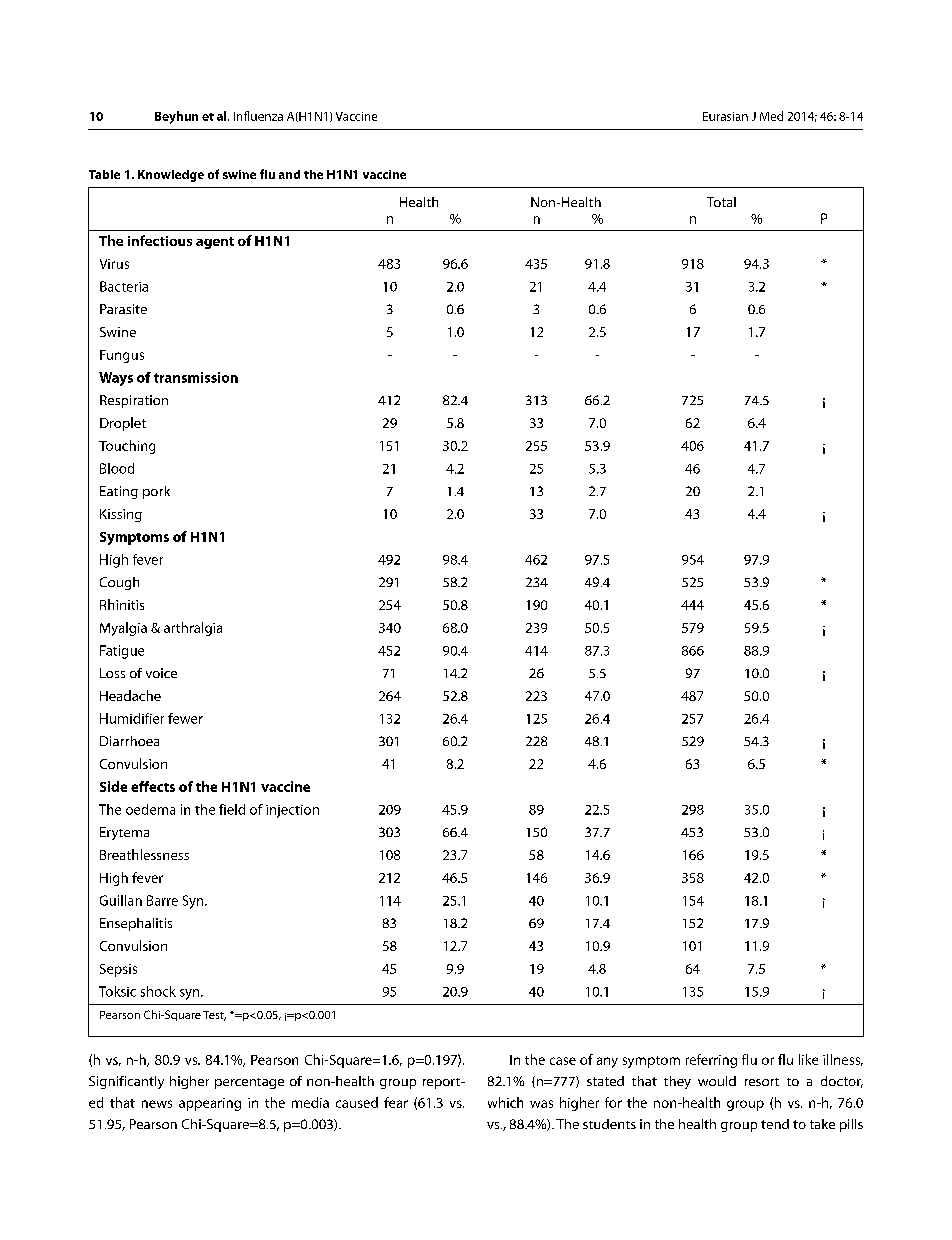  I want to click on and, so click(289, 174).
